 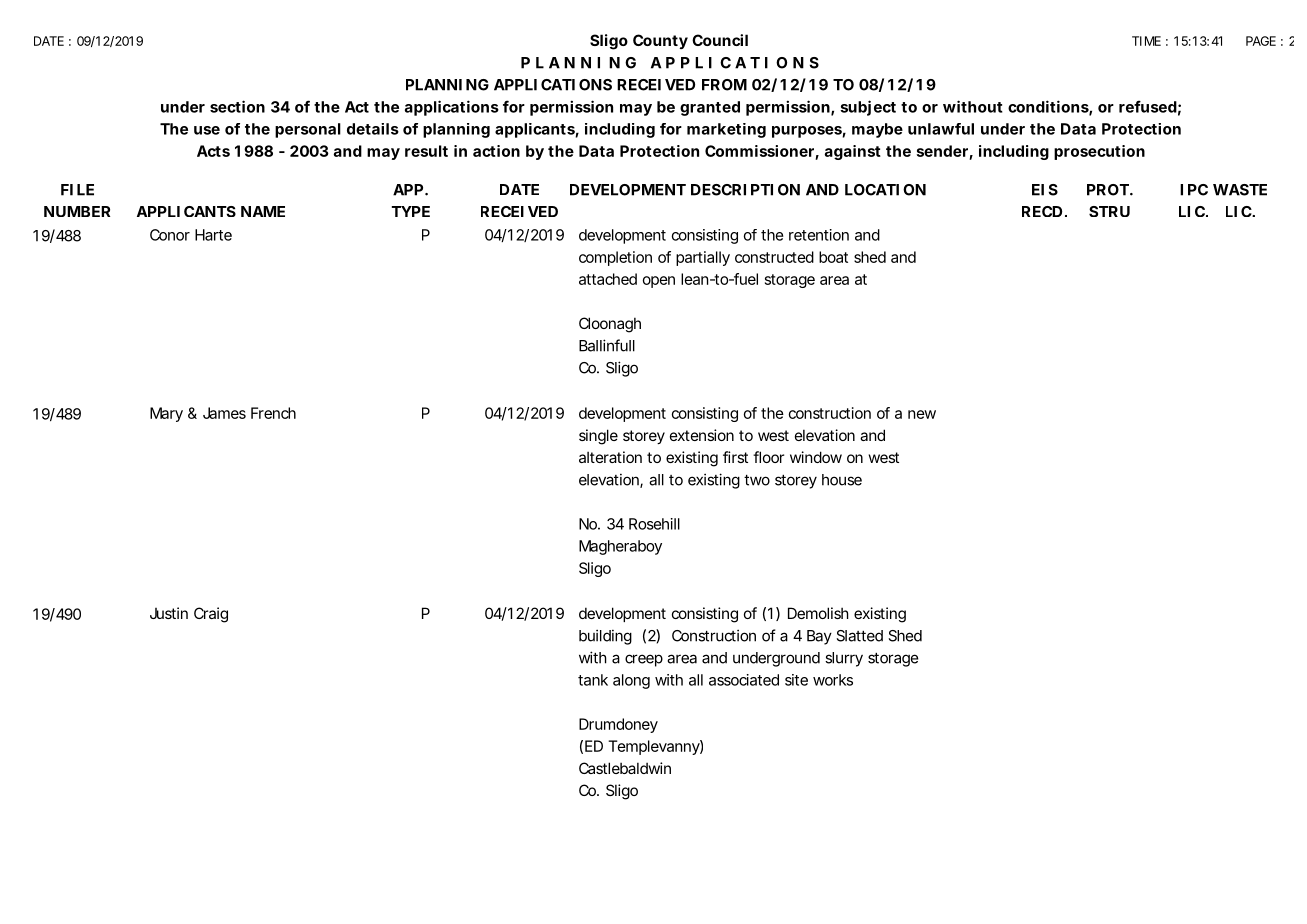 I want to click on section, so click(x=237, y=106).
